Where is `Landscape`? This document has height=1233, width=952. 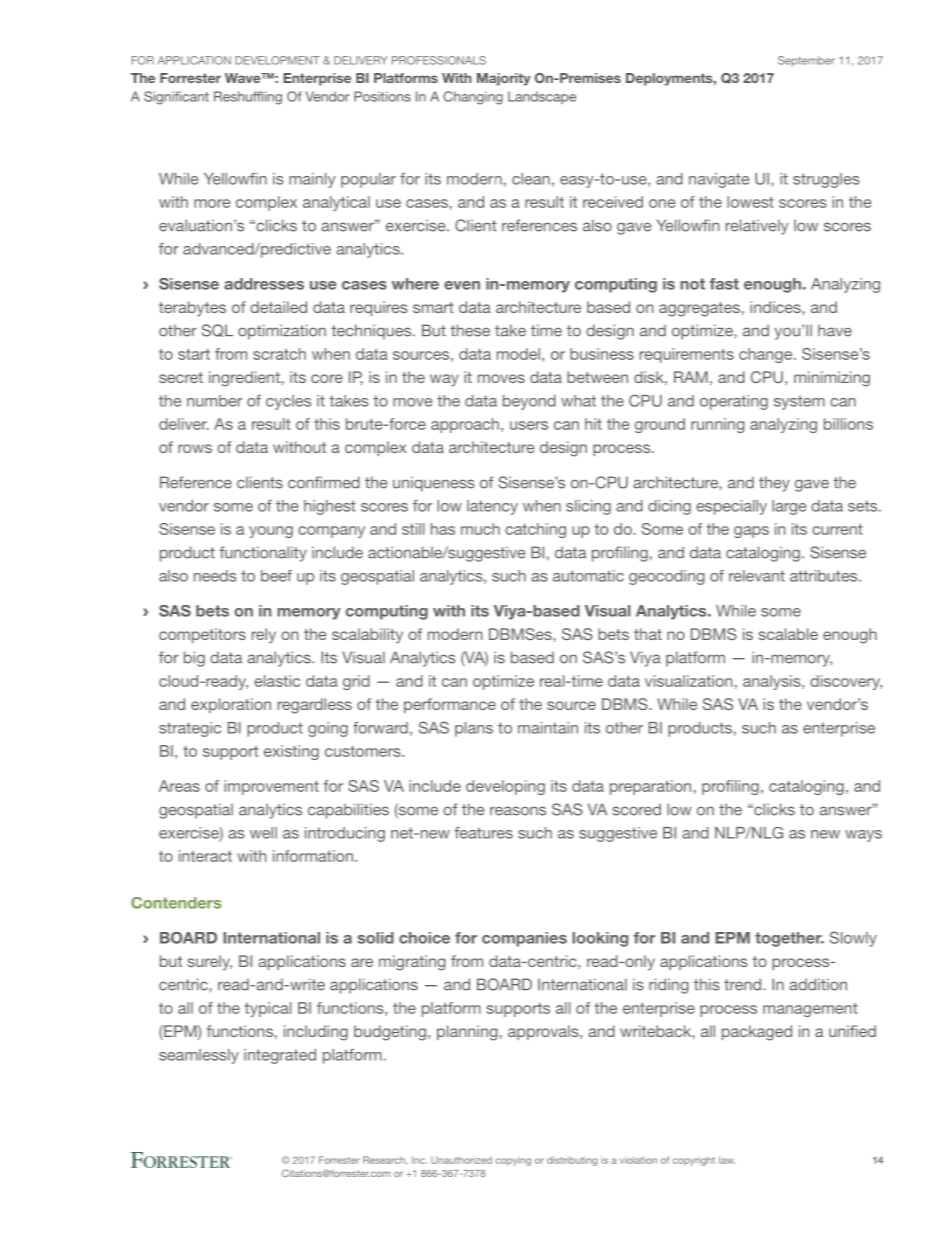
Landscape is located at coordinates (542, 97).
